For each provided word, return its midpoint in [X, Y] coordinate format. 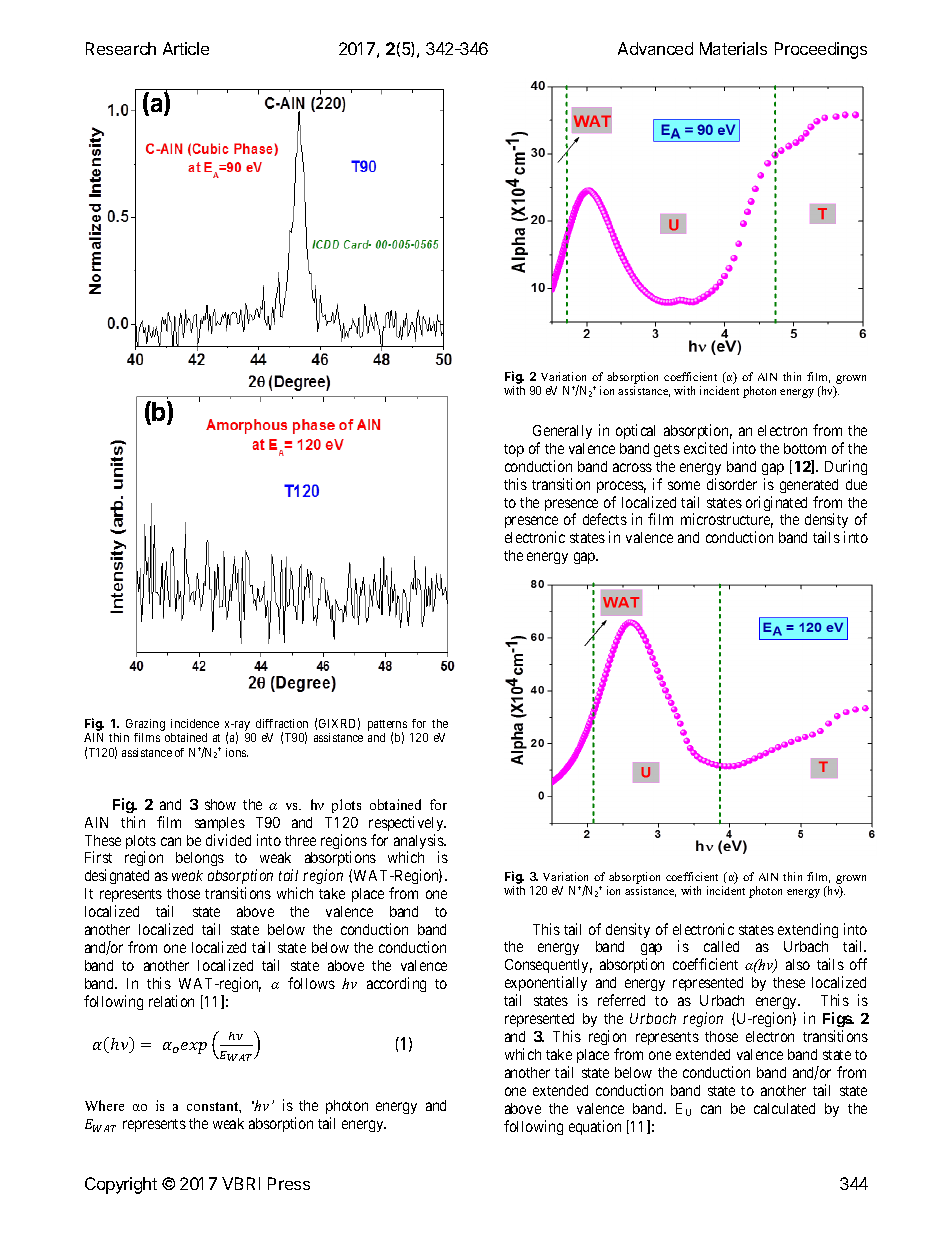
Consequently [548, 968]
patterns [387, 727]
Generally [562, 432]
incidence [195, 723]
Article [186, 48]
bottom [805, 448]
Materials [733, 48]
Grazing [145, 726]
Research [121, 48]
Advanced [655, 48]
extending [808, 930]
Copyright [121, 1185]
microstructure [727, 520]
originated [776, 503]
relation [171, 1001]
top [514, 450]
